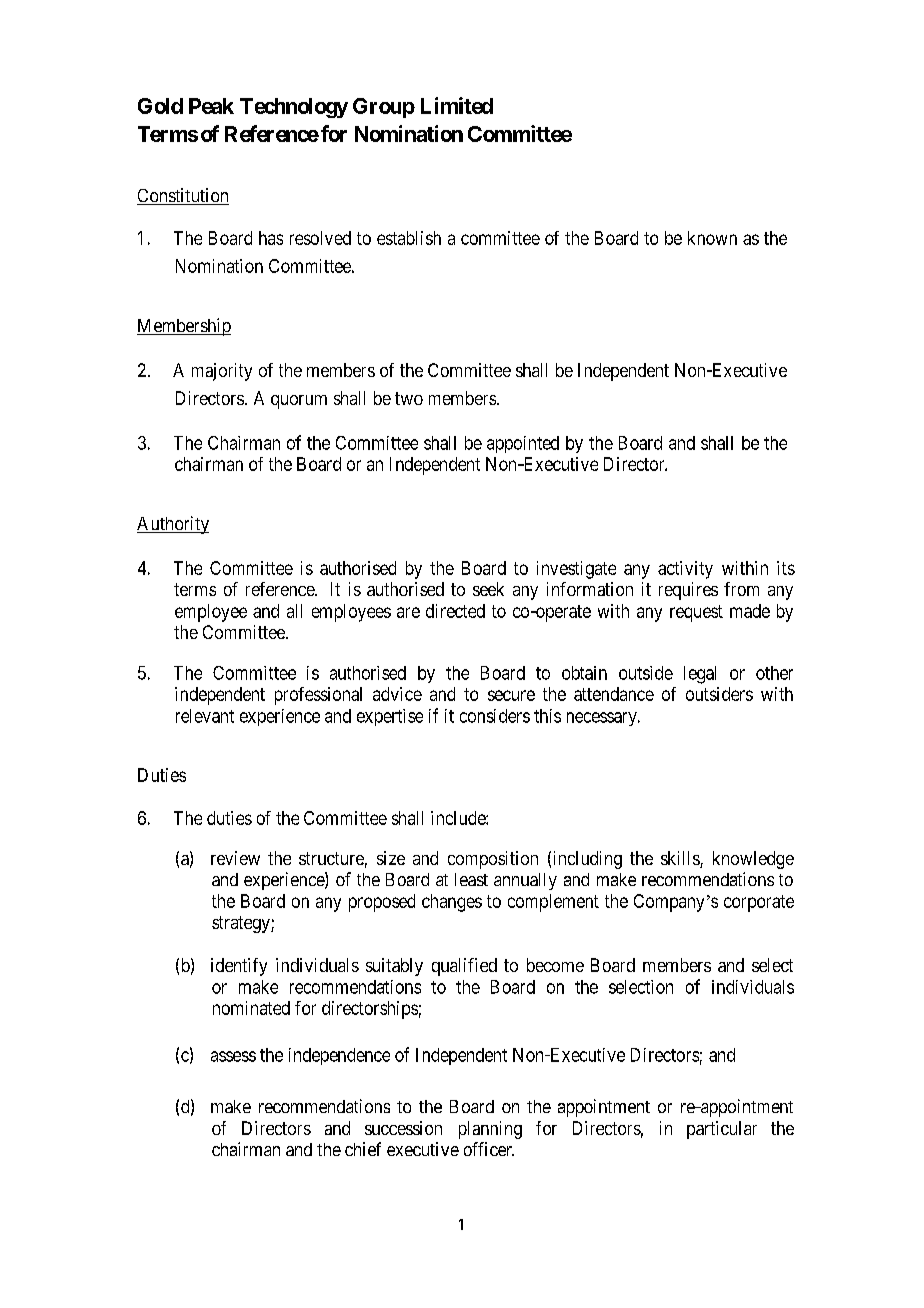 Image resolution: width=924 pixels, height=1308 pixels. What do you see at coordinates (700, 675) in the page?
I see `legal` at bounding box center [700, 675].
